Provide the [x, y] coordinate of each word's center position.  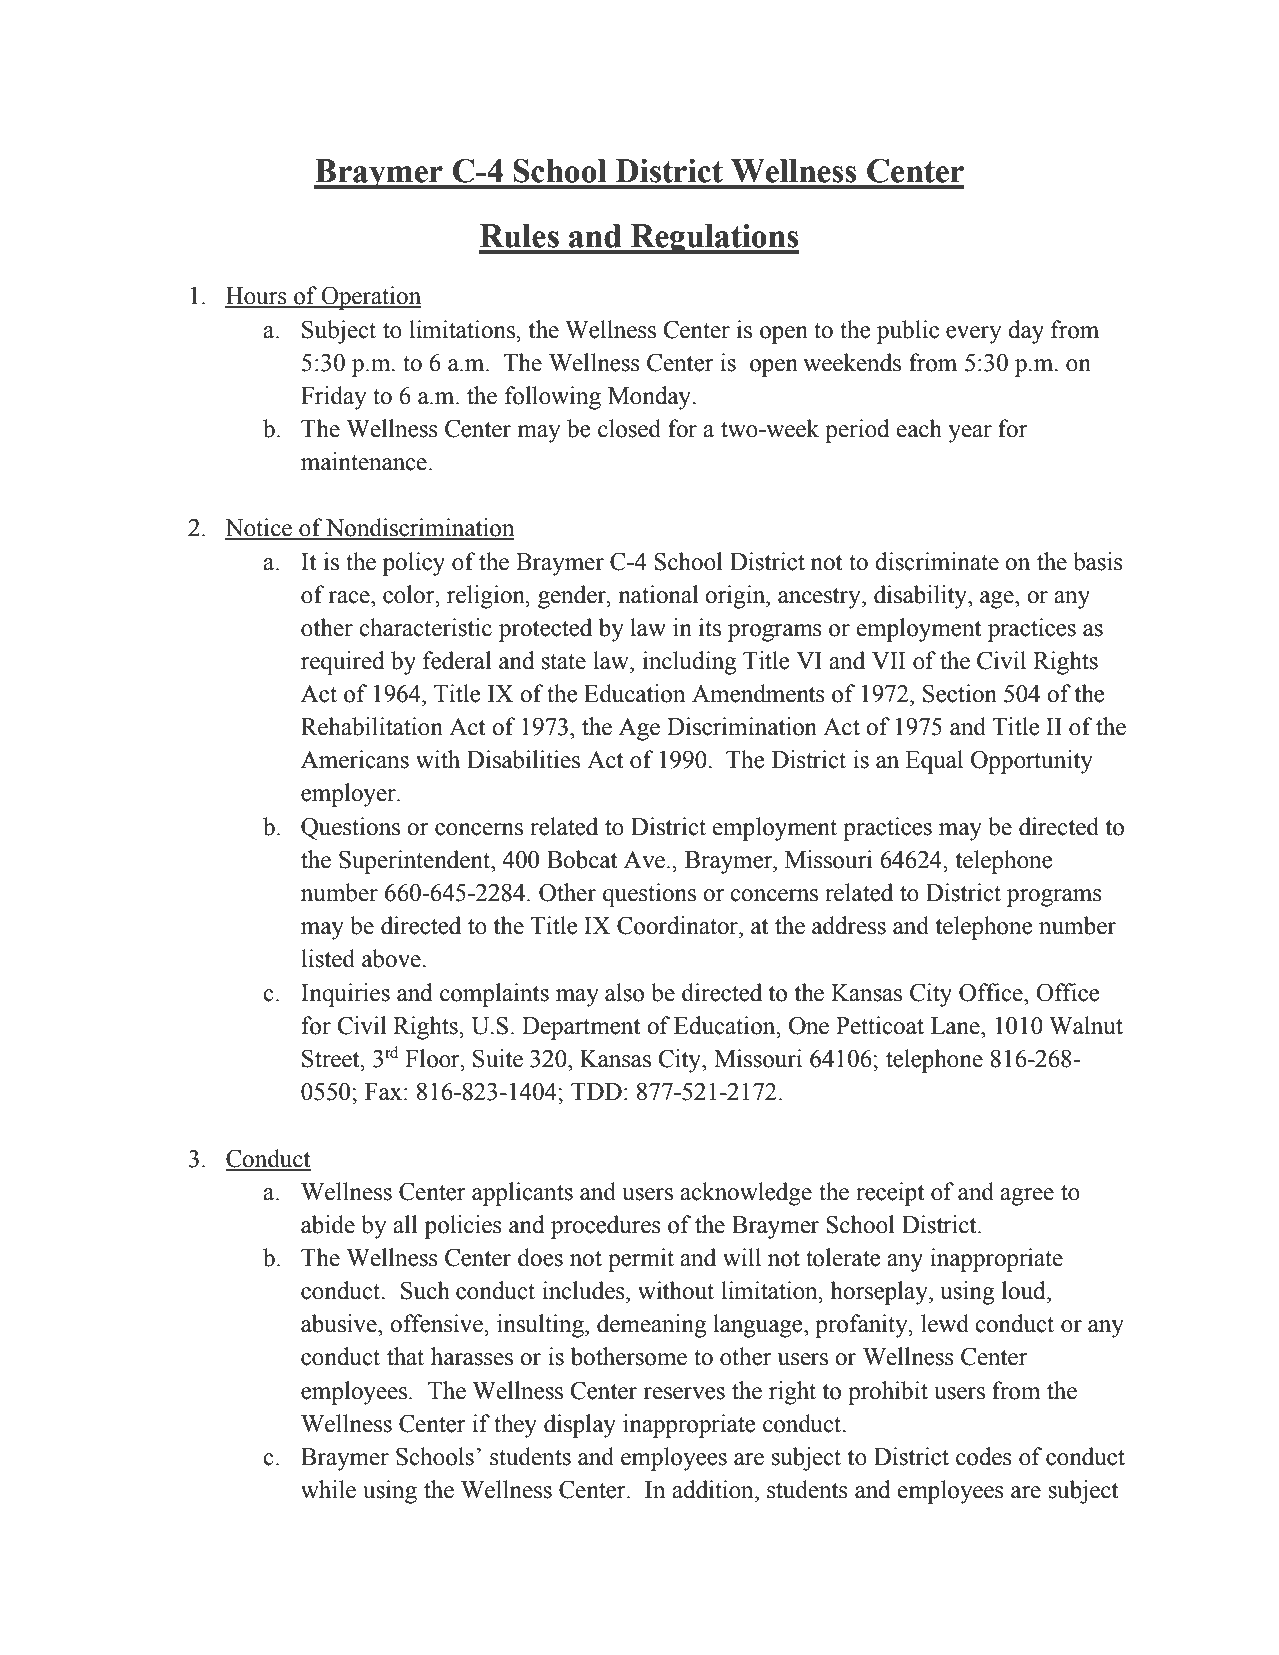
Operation [370, 298]
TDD [596, 1091]
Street [332, 1058]
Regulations [714, 239]
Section [960, 693]
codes [984, 1456]
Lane [956, 1026]
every [973, 335]
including [689, 663]
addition [714, 1489]
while [328, 1489]
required [343, 663]
